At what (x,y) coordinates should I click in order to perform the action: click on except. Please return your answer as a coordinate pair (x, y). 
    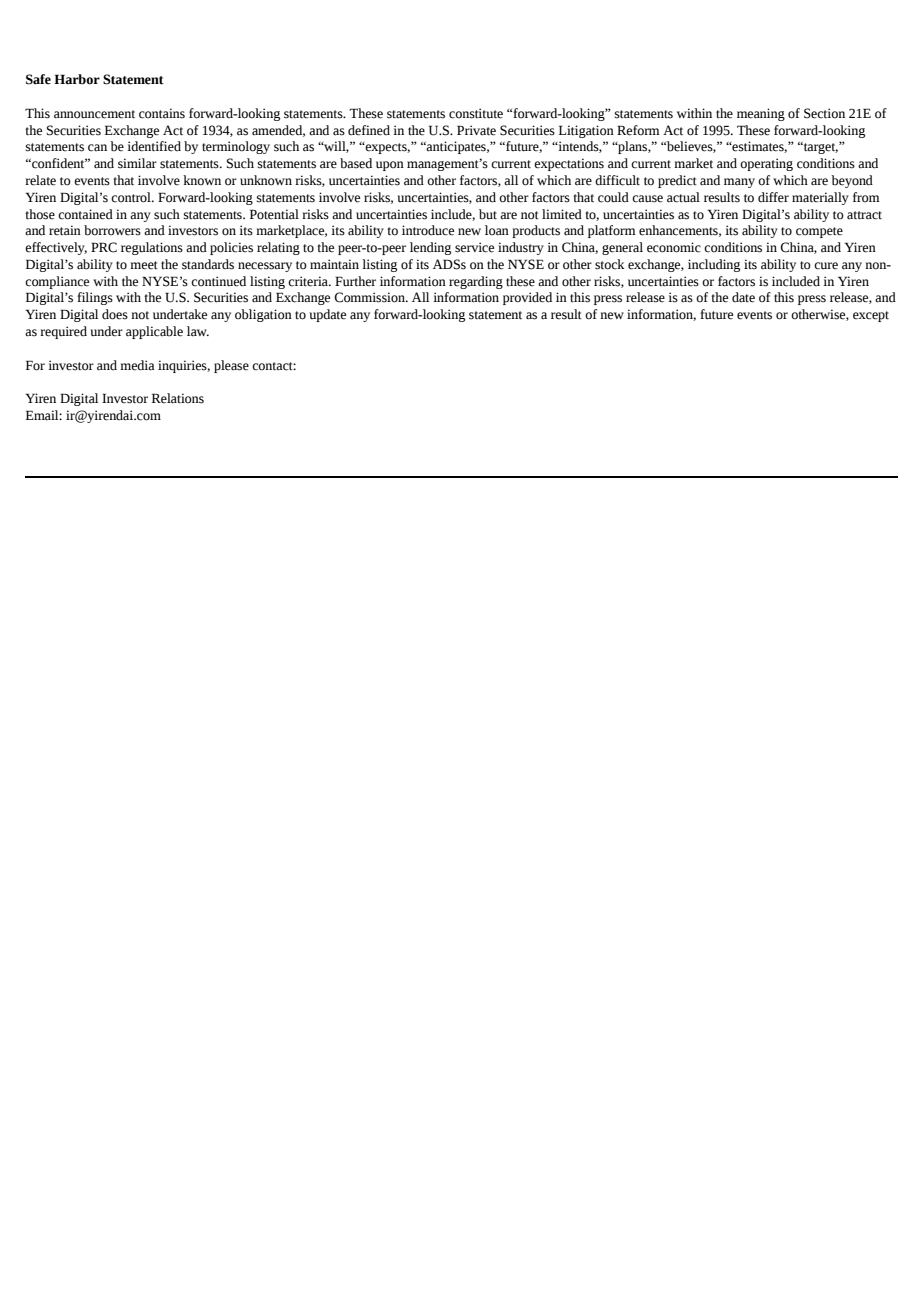
    Looking at the image, I should click on (871, 316).
